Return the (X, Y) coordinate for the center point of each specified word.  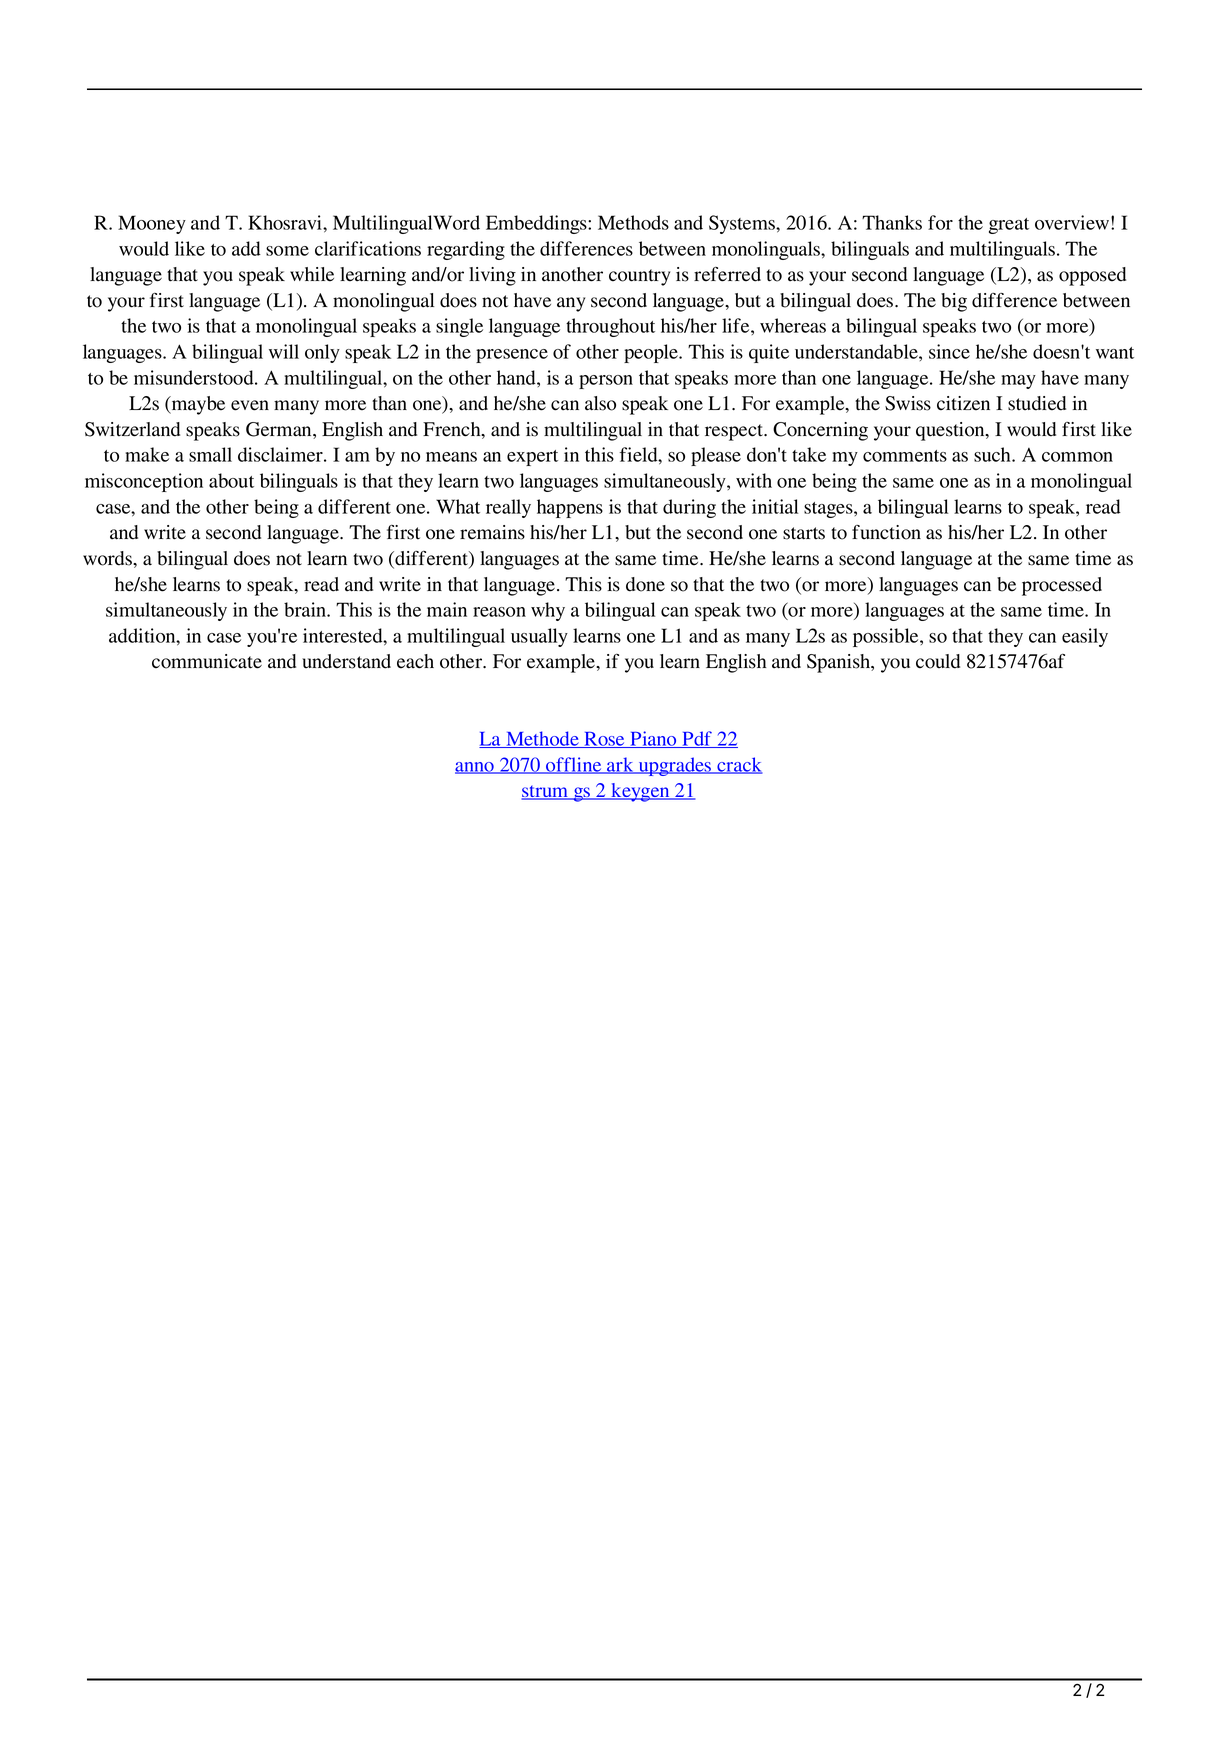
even (250, 405)
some (287, 251)
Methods (633, 222)
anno (475, 768)
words (108, 558)
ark (620, 765)
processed (1062, 586)
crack (739, 765)
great (1009, 226)
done (645, 584)
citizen (963, 403)
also (600, 403)
